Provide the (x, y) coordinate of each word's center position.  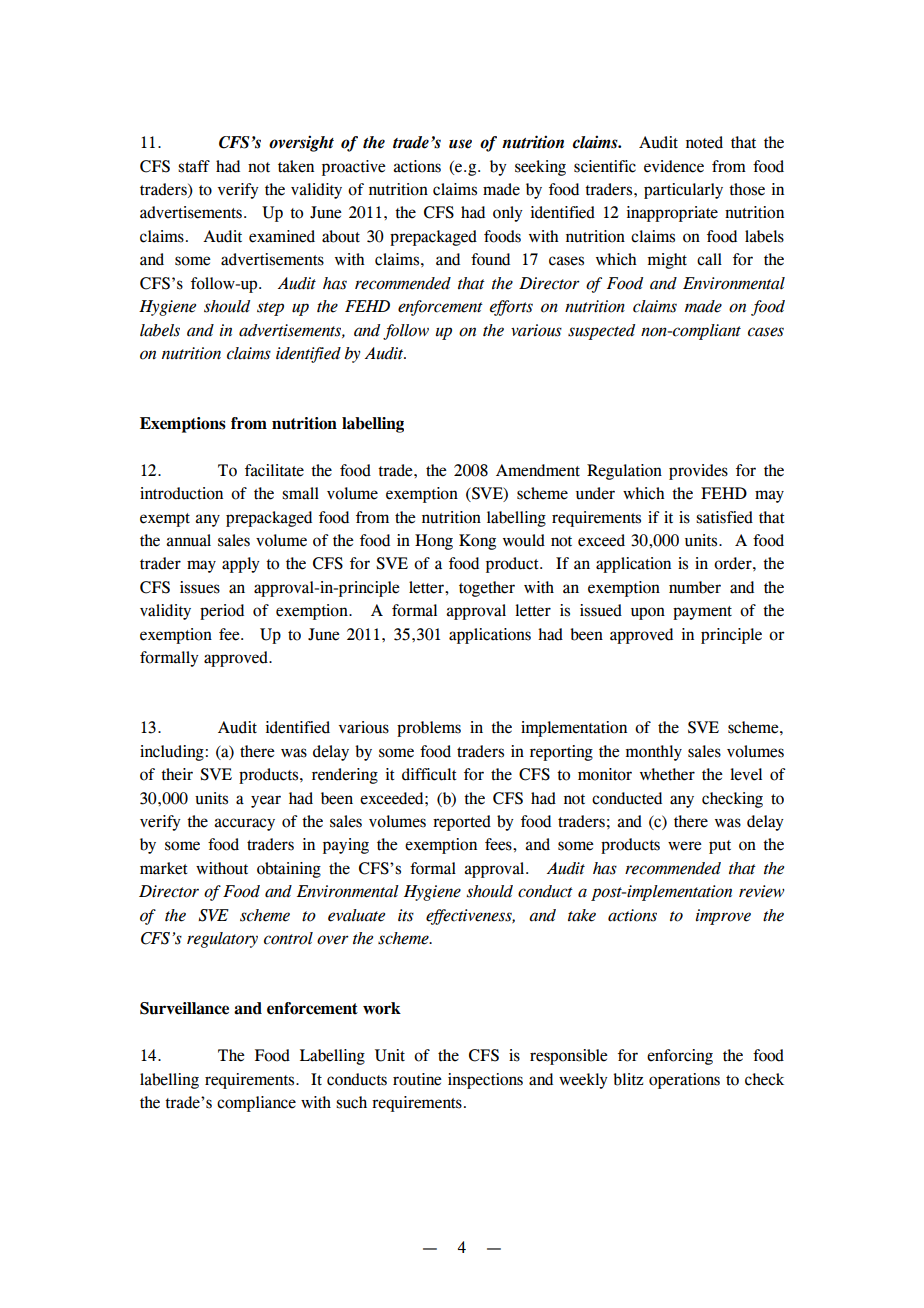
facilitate (274, 470)
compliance (256, 1104)
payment (702, 613)
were (685, 846)
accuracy (244, 824)
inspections (485, 1081)
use (460, 144)
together (487, 589)
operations (684, 1081)
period (222, 612)
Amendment (538, 470)
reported (462, 823)
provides (698, 472)
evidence (674, 166)
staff (194, 166)
